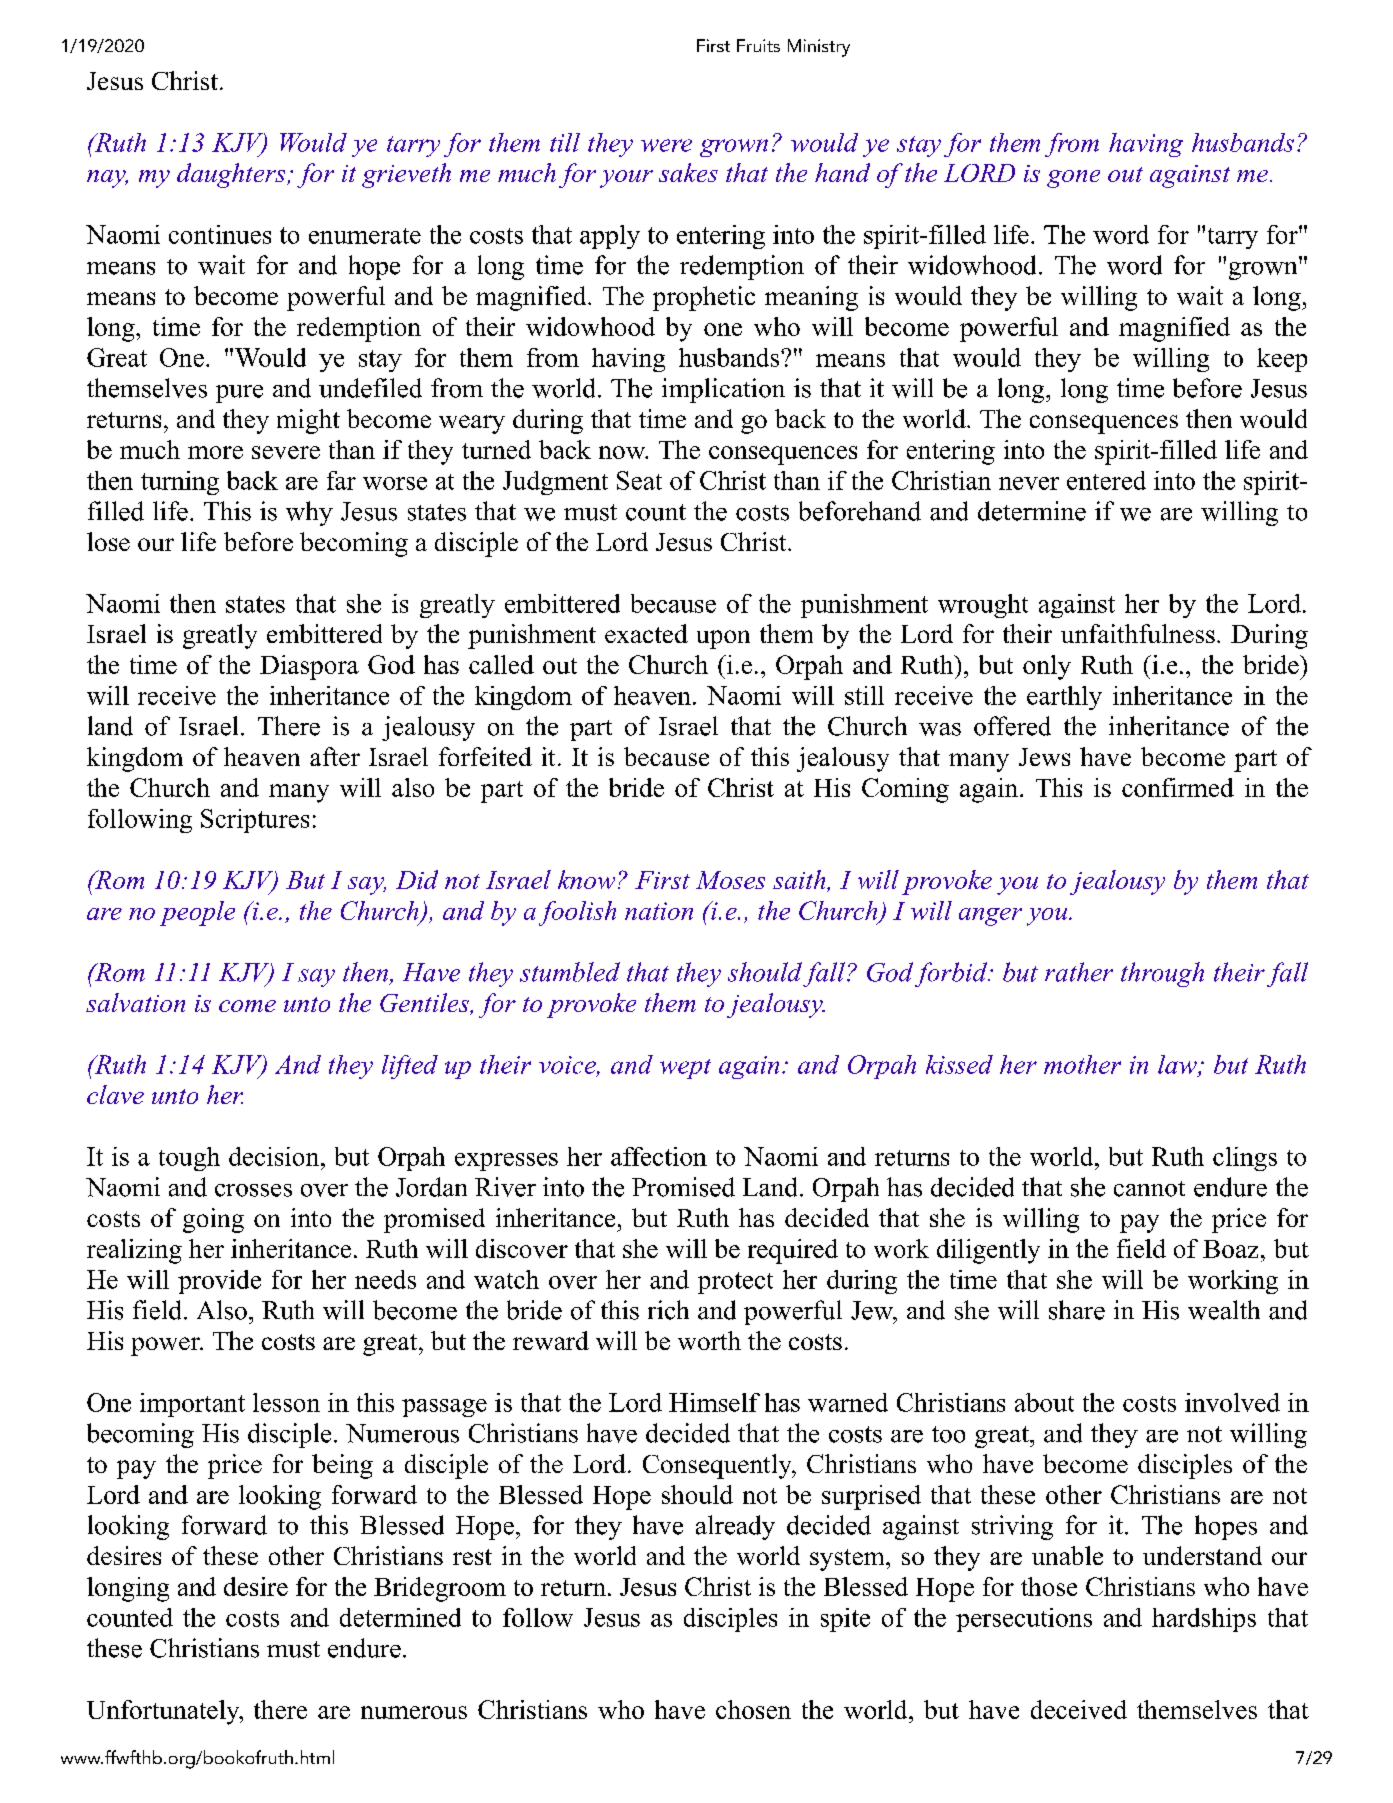 This page has height=1803, width=1393. Describe the element at coordinates (232, 175) in the page. I see `daughters` at that location.
